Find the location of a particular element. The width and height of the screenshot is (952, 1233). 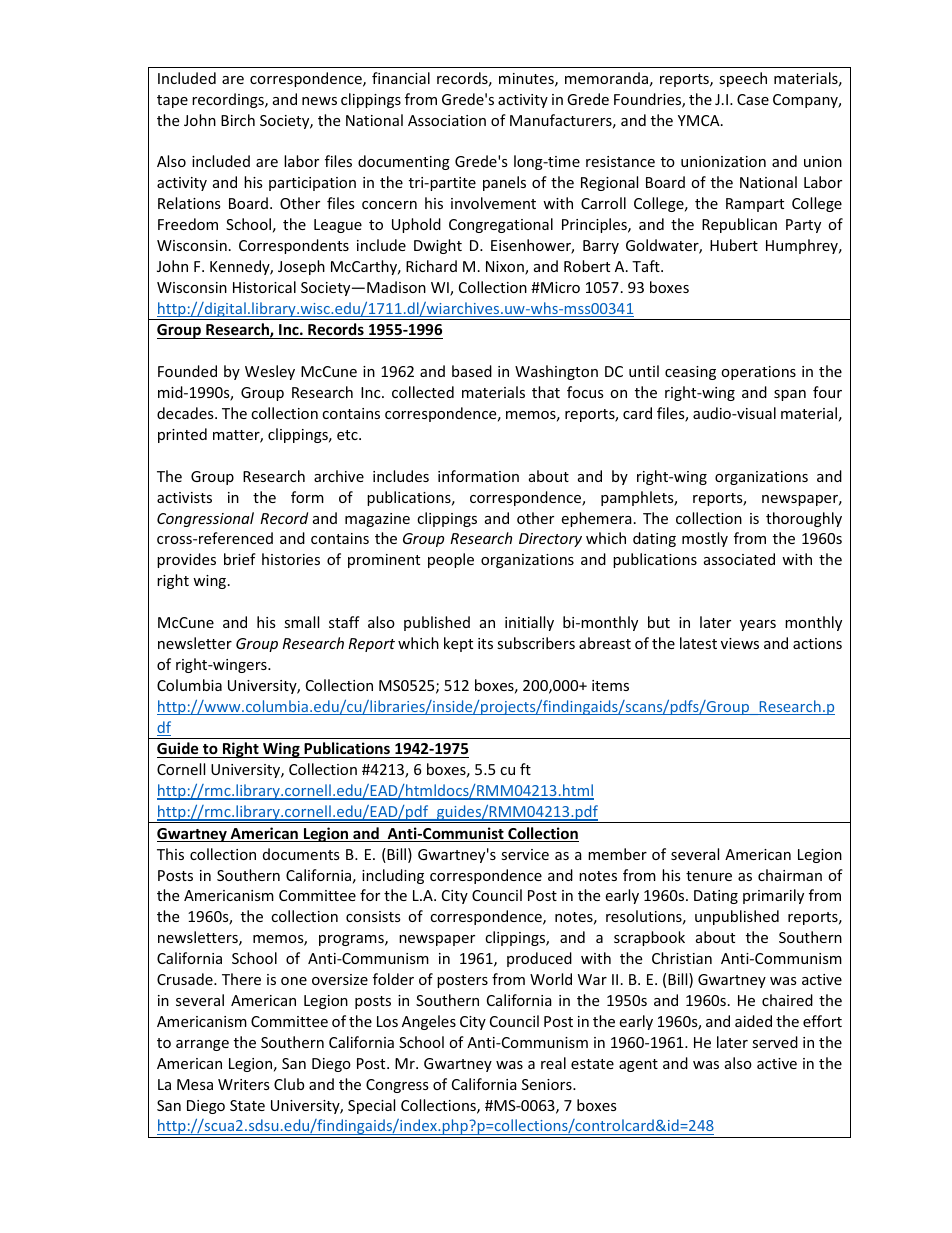

initially is located at coordinates (529, 623).
